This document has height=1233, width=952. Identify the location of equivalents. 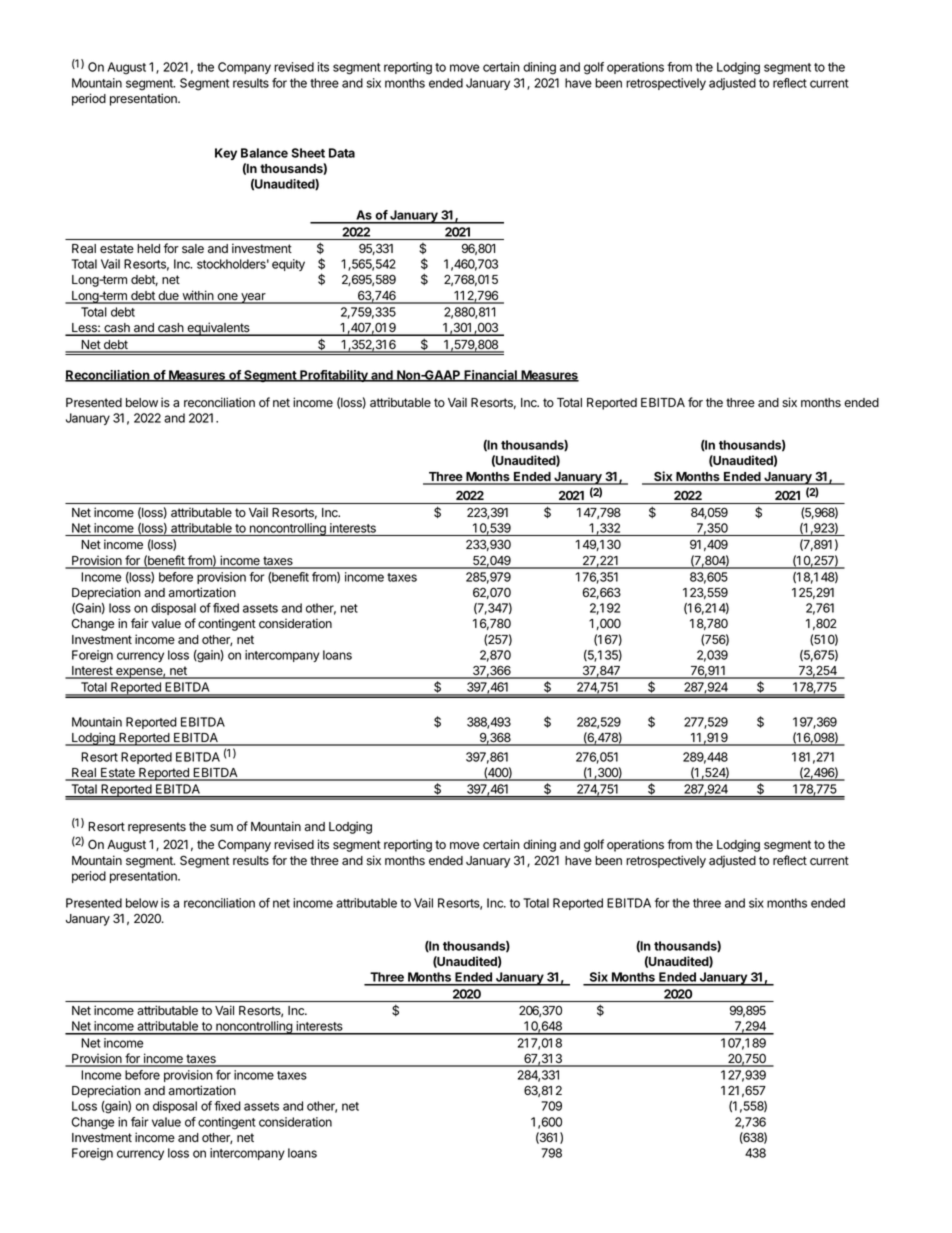
(218, 329).
